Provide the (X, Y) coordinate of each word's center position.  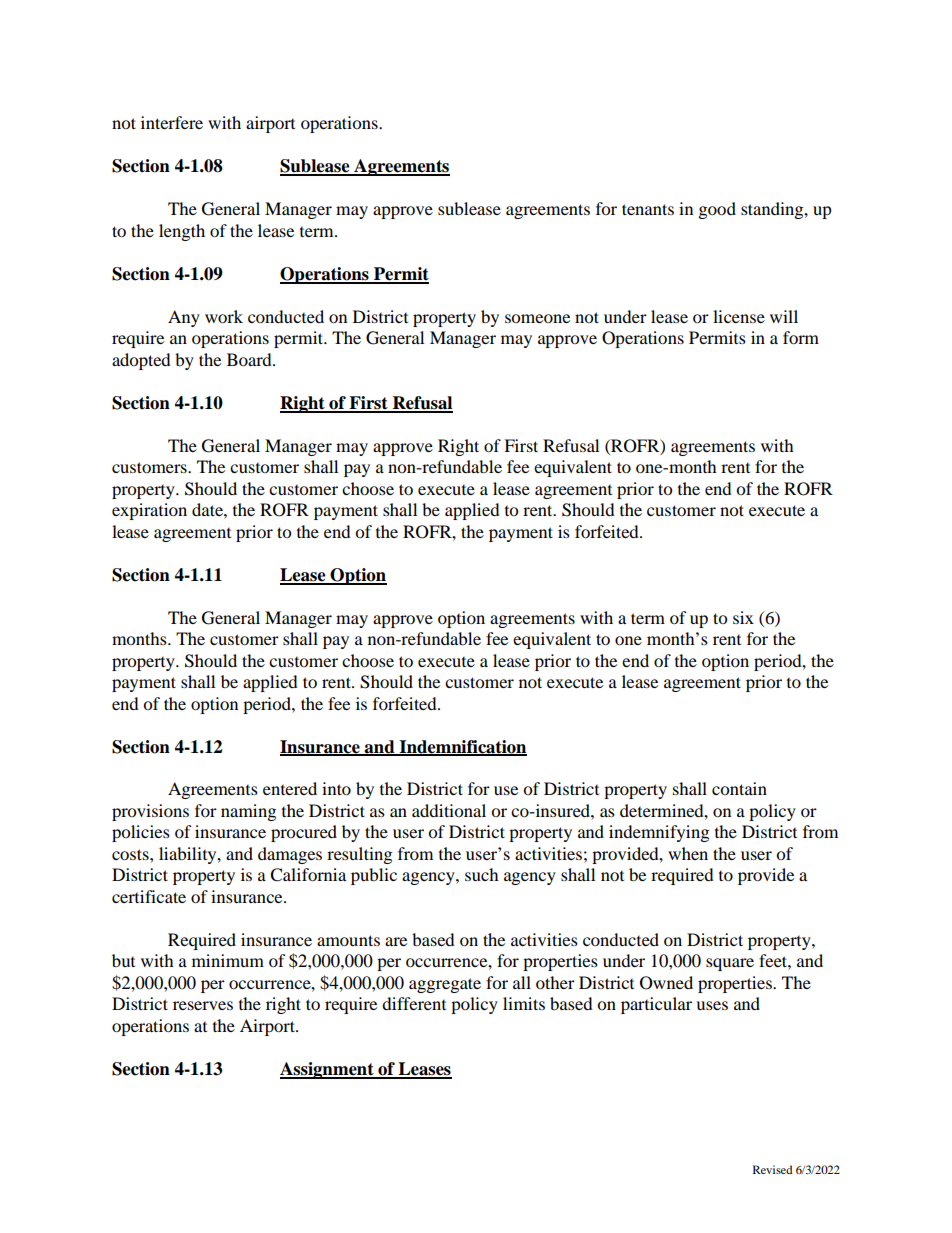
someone (537, 318)
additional (449, 810)
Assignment (328, 1070)
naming (248, 812)
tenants (648, 209)
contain (739, 788)
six (743, 617)
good (717, 210)
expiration (149, 511)
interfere (172, 122)
